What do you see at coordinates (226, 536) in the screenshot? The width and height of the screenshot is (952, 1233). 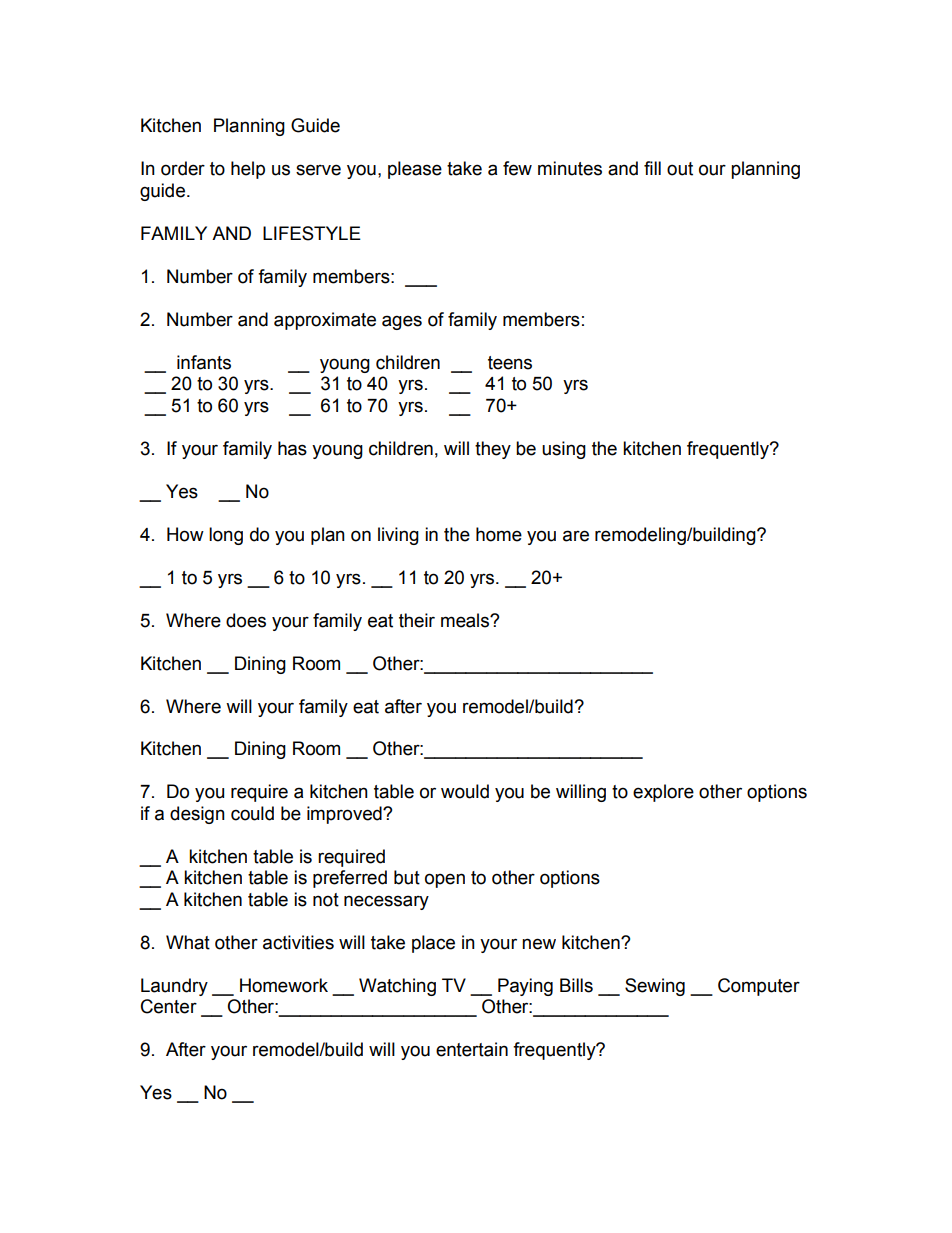 I see `long` at bounding box center [226, 536].
